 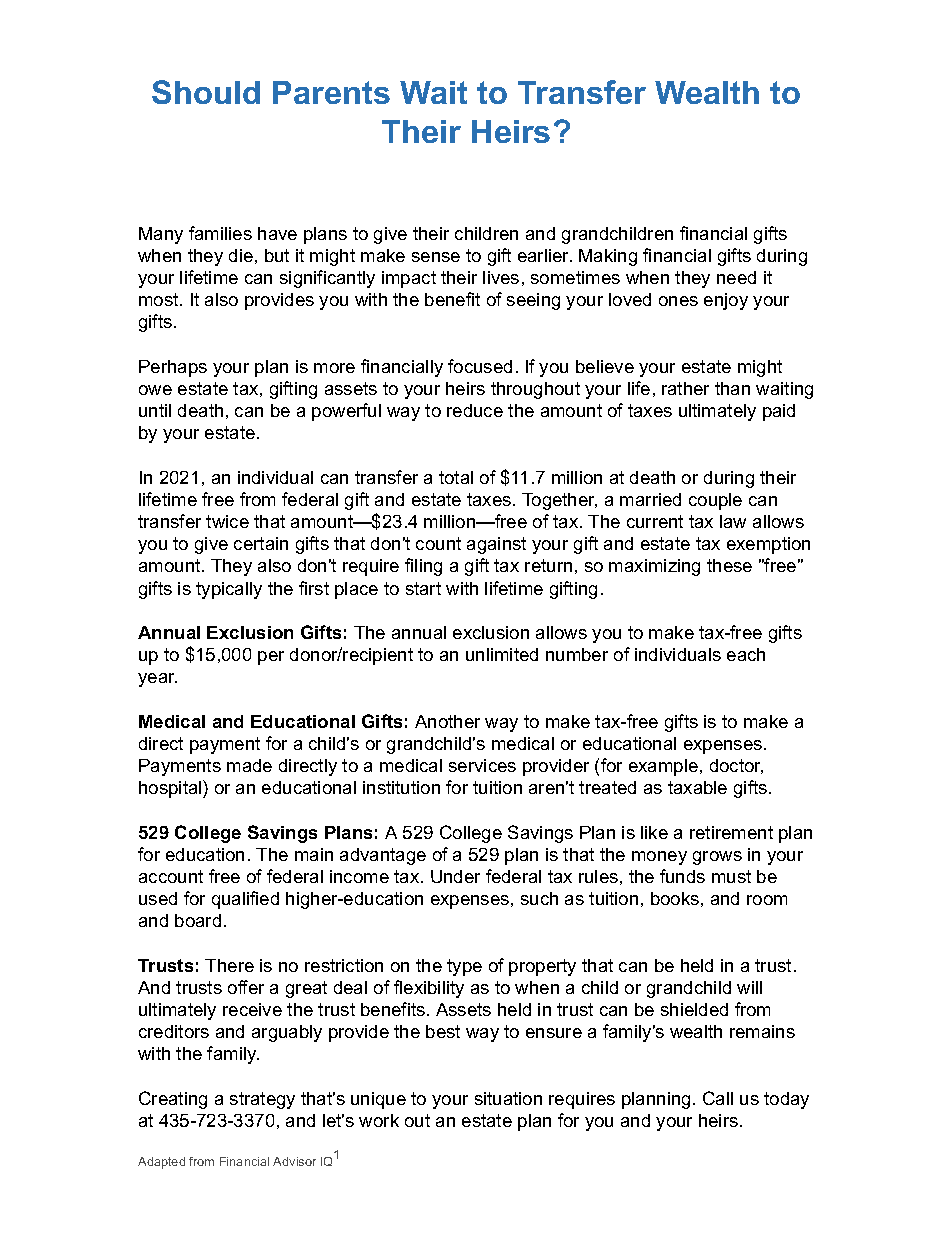 What do you see at coordinates (206, 92) in the document?
I see `Should` at bounding box center [206, 92].
